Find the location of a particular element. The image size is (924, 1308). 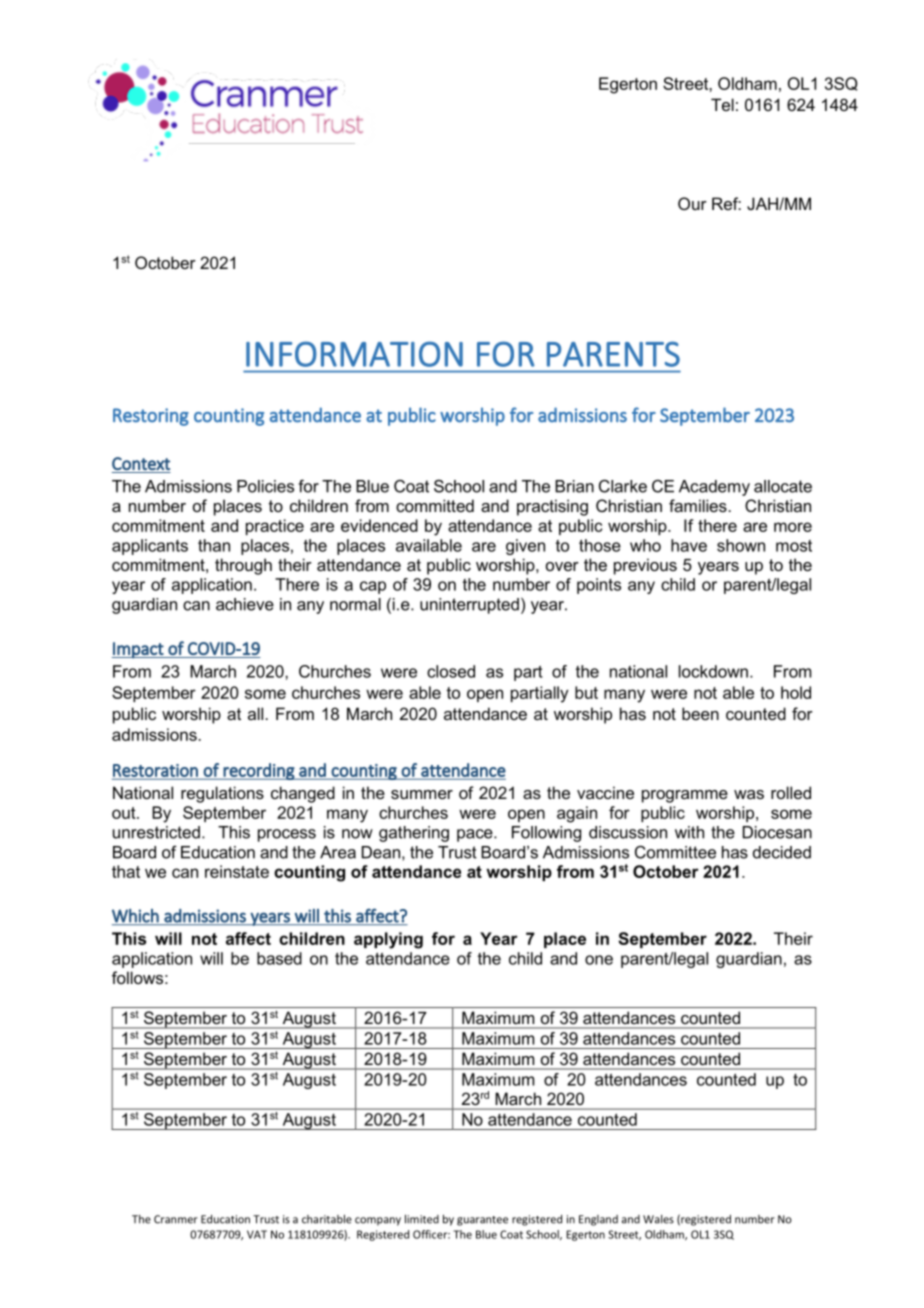

VAT is located at coordinates (257, 1234).
